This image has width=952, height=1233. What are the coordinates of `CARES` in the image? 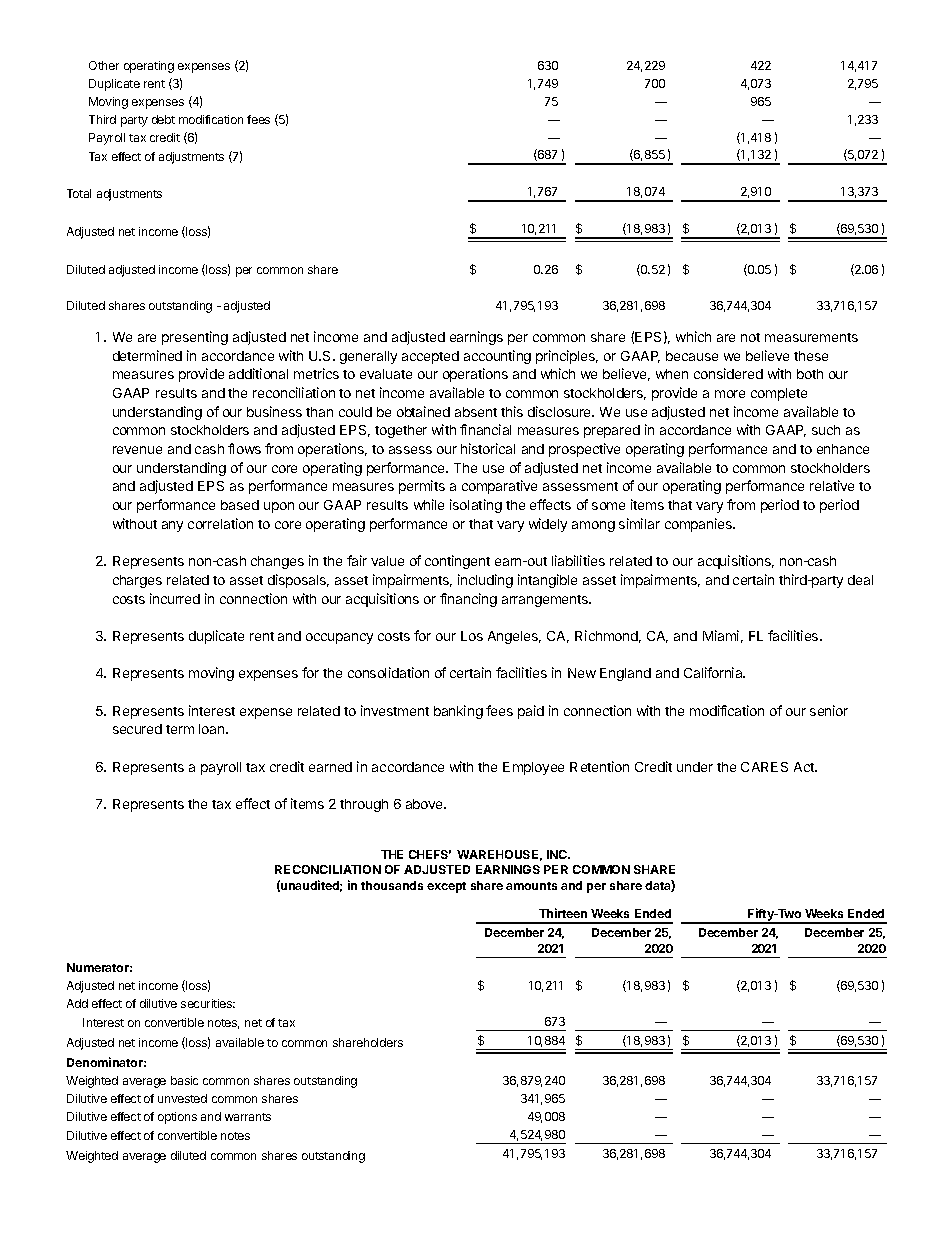 It's located at (764, 767).
